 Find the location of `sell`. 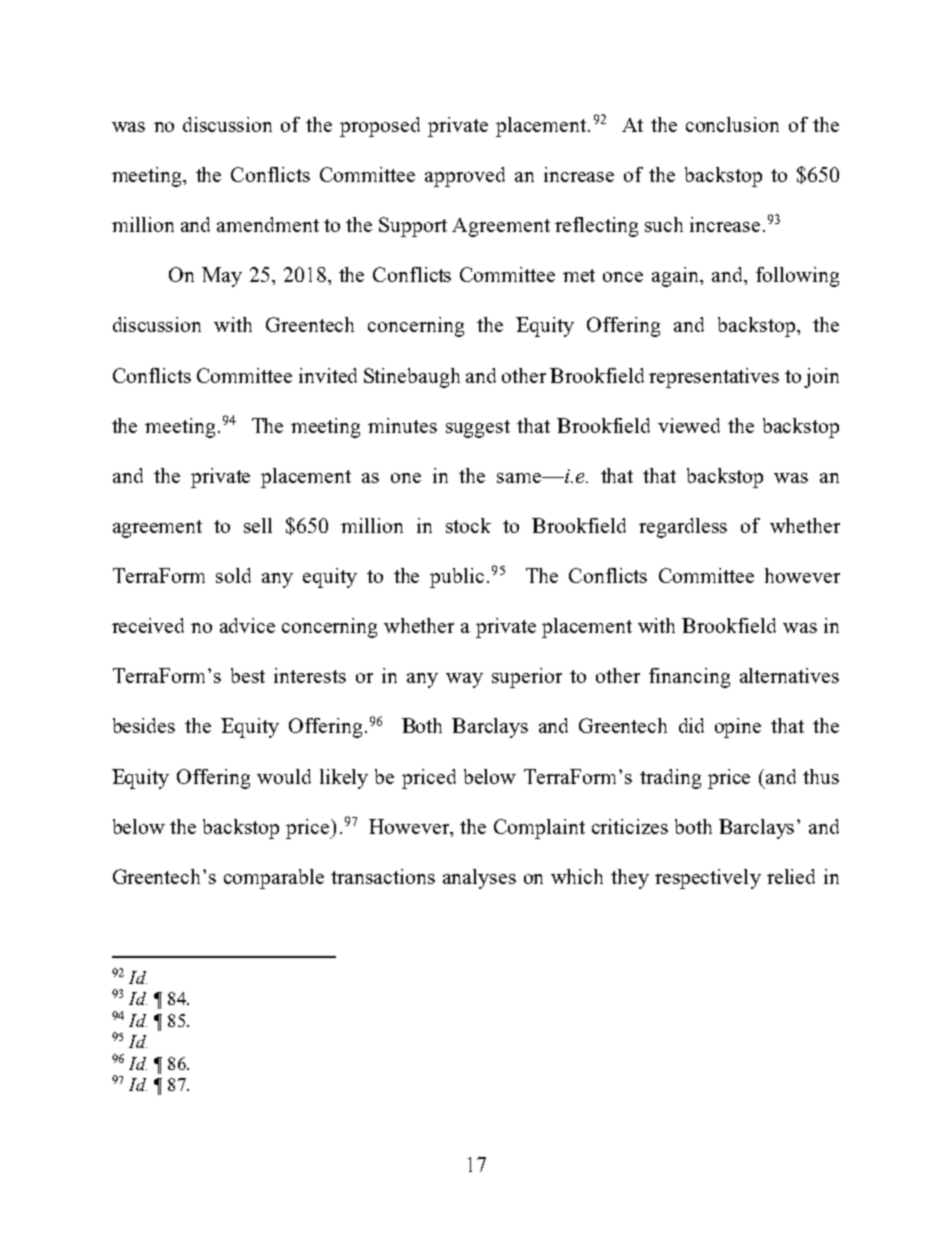

sell is located at coordinates (258, 525).
